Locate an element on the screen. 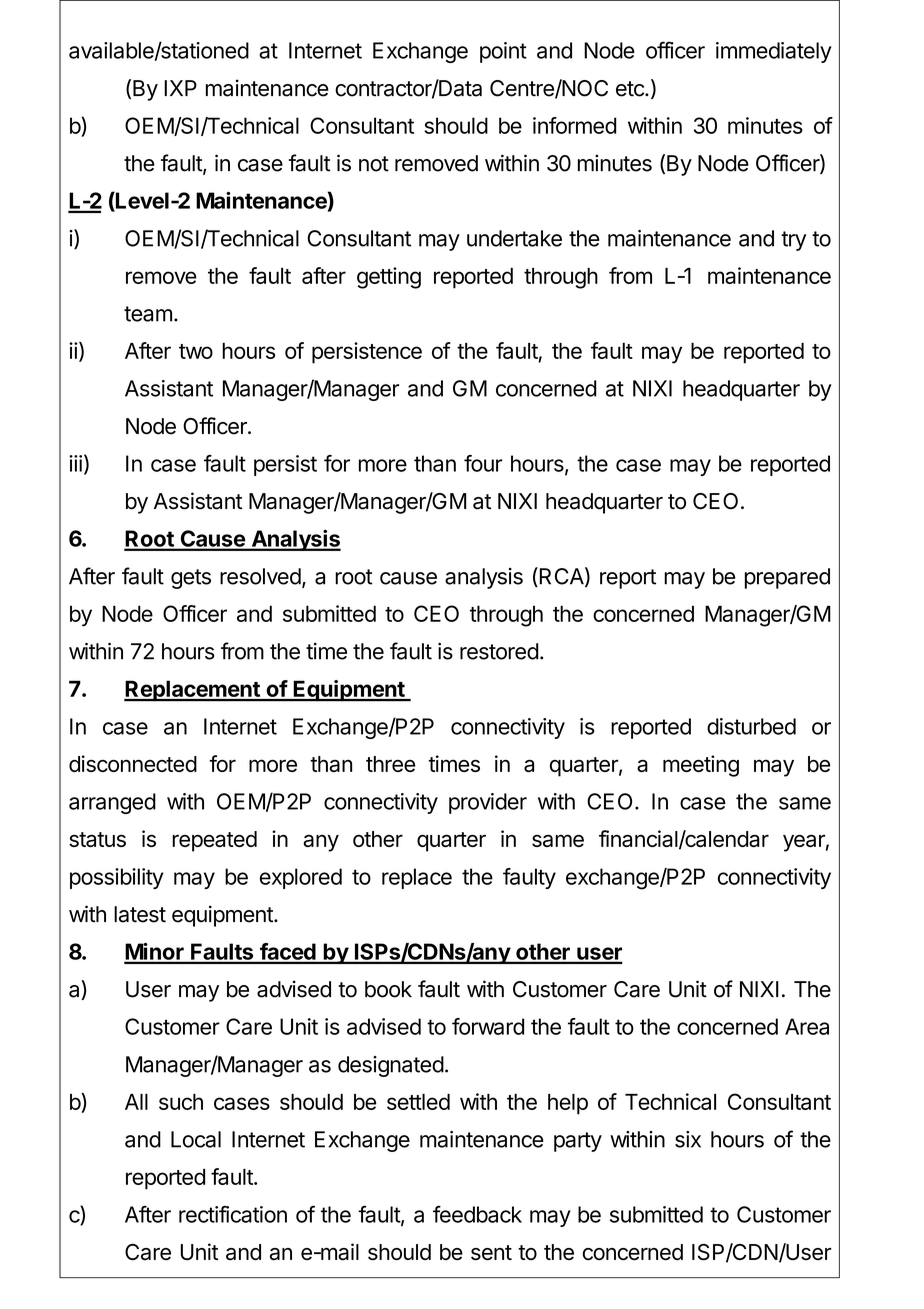  restored is located at coordinates (499, 651).
